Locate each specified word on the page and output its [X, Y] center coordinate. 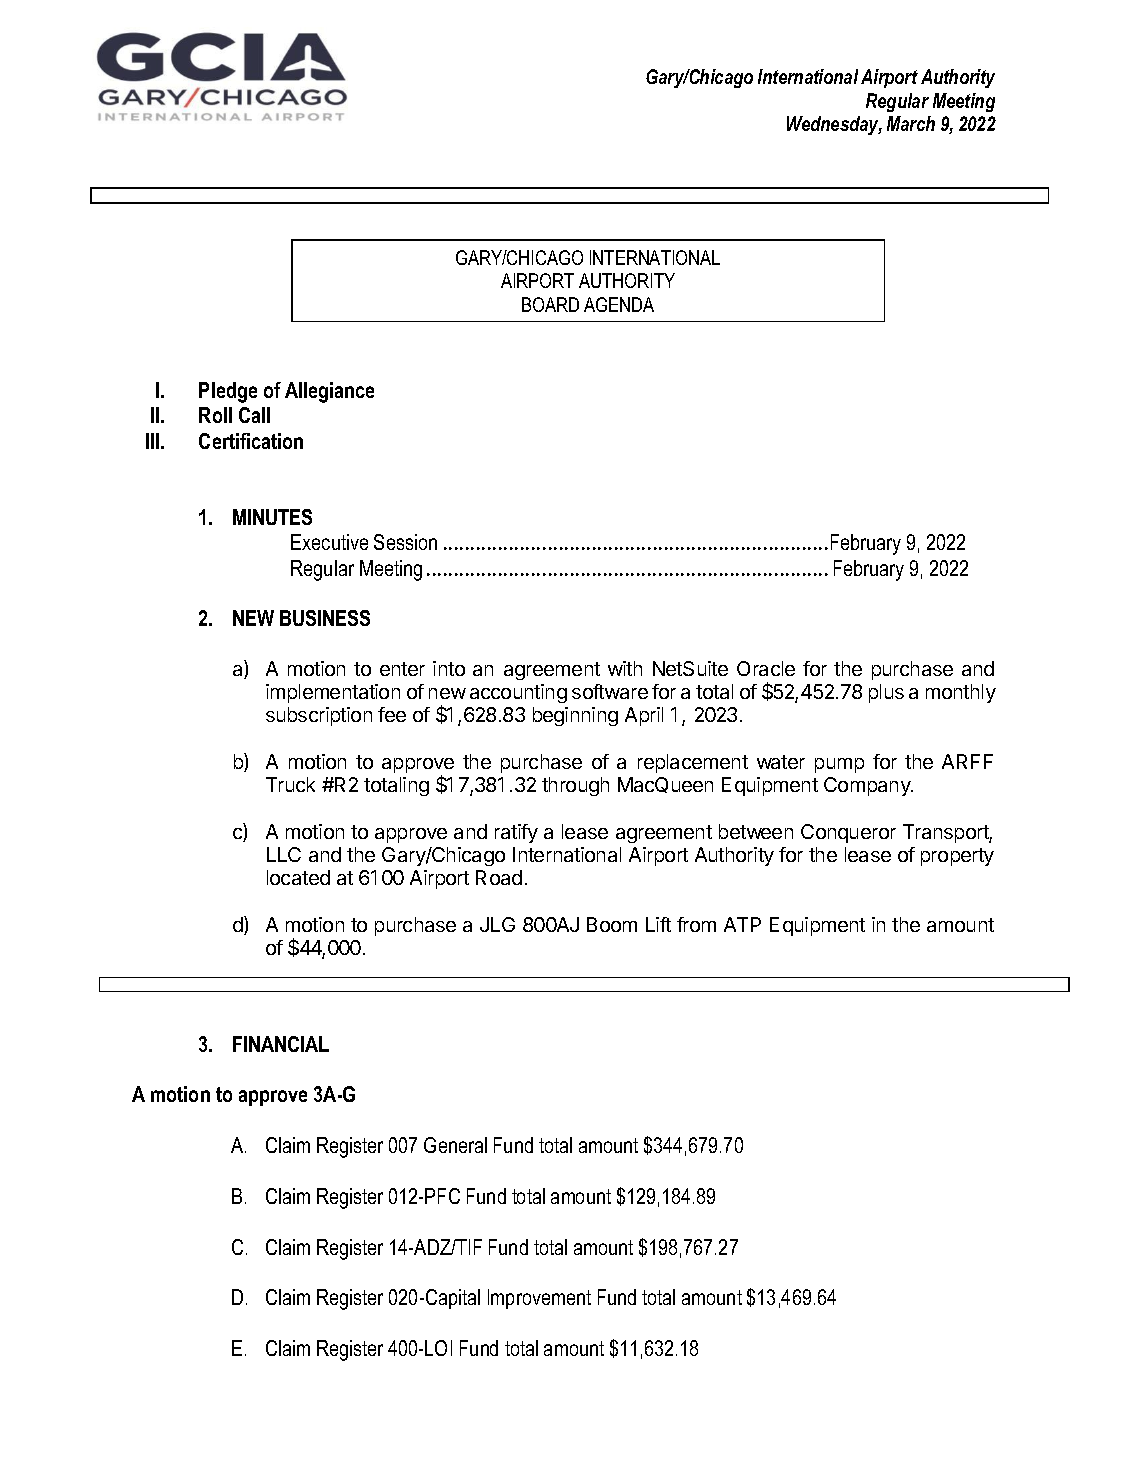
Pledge [228, 392]
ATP [742, 924]
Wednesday [834, 125]
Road [499, 877]
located [298, 877]
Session [405, 542]
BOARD [550, 304]
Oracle [766, 668]
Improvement [539, 1299]
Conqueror [848, 833]
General [455, 1145]
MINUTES [272, 517]
